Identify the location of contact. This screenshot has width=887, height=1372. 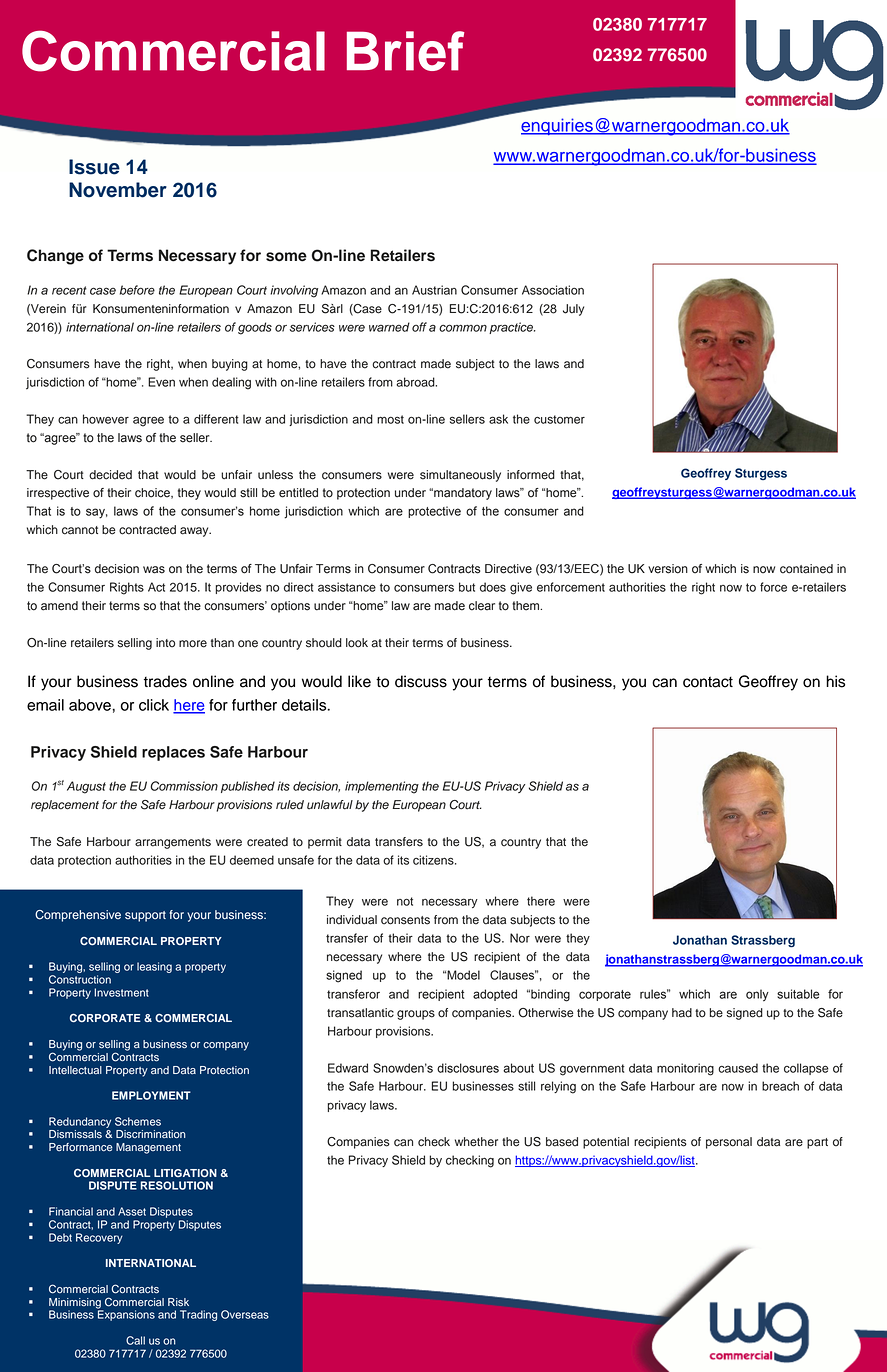
(708, 682).
